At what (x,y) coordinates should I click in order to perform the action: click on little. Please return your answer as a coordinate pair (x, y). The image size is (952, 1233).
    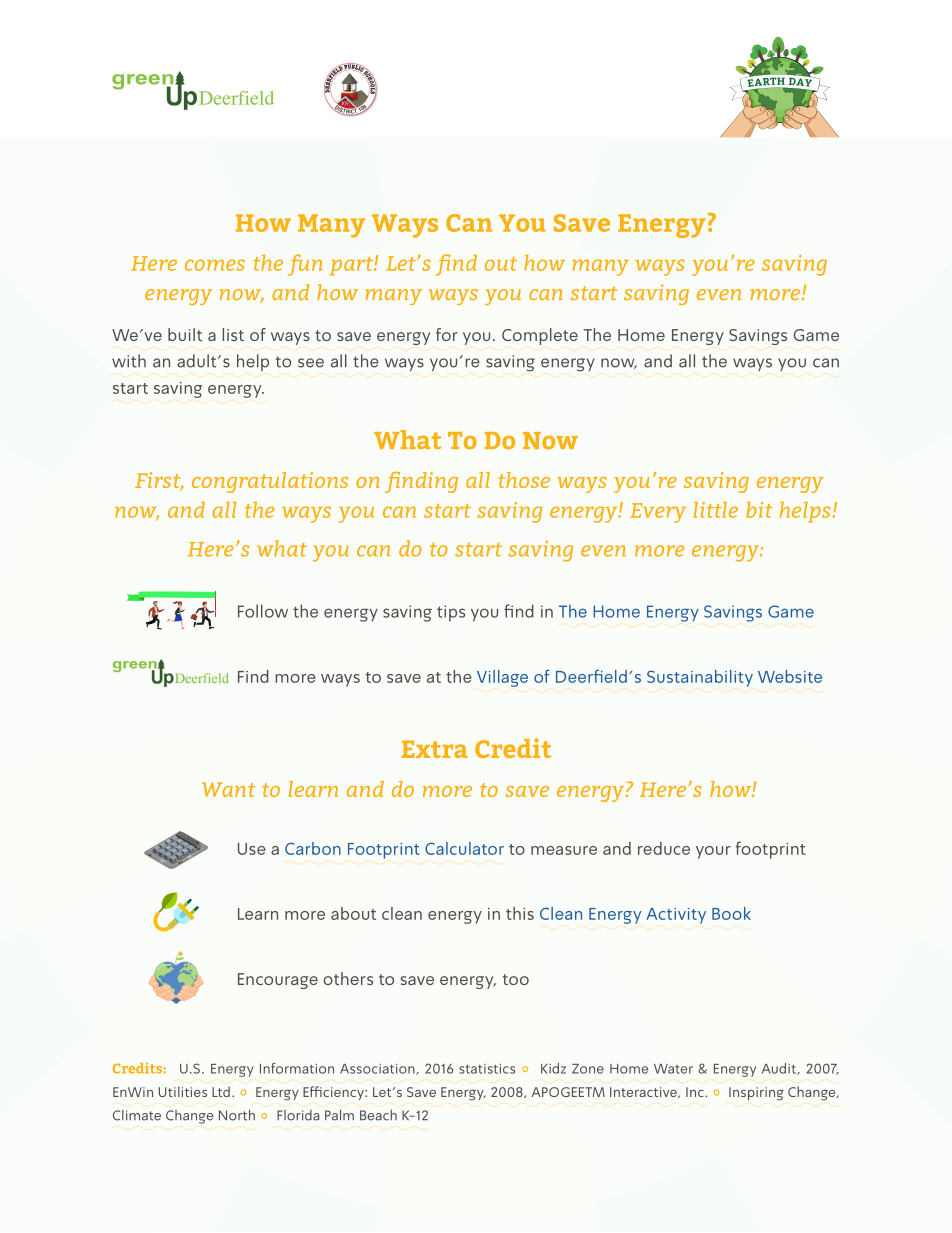
    Looking at the image, I should click on (716, 510).
